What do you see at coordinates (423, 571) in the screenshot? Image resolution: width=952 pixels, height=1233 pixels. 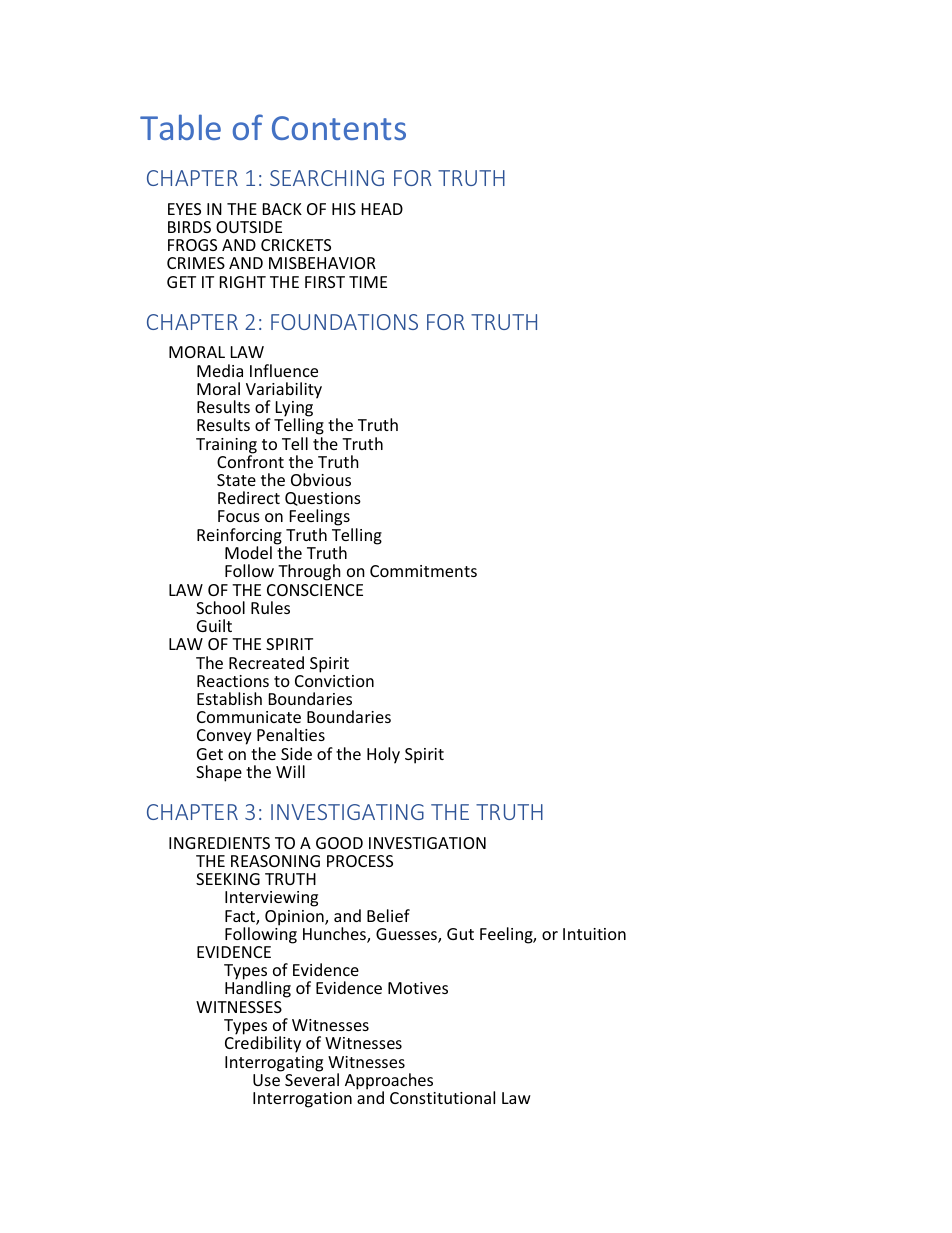 I see `Commitments` at bounding box center [423, 571].
